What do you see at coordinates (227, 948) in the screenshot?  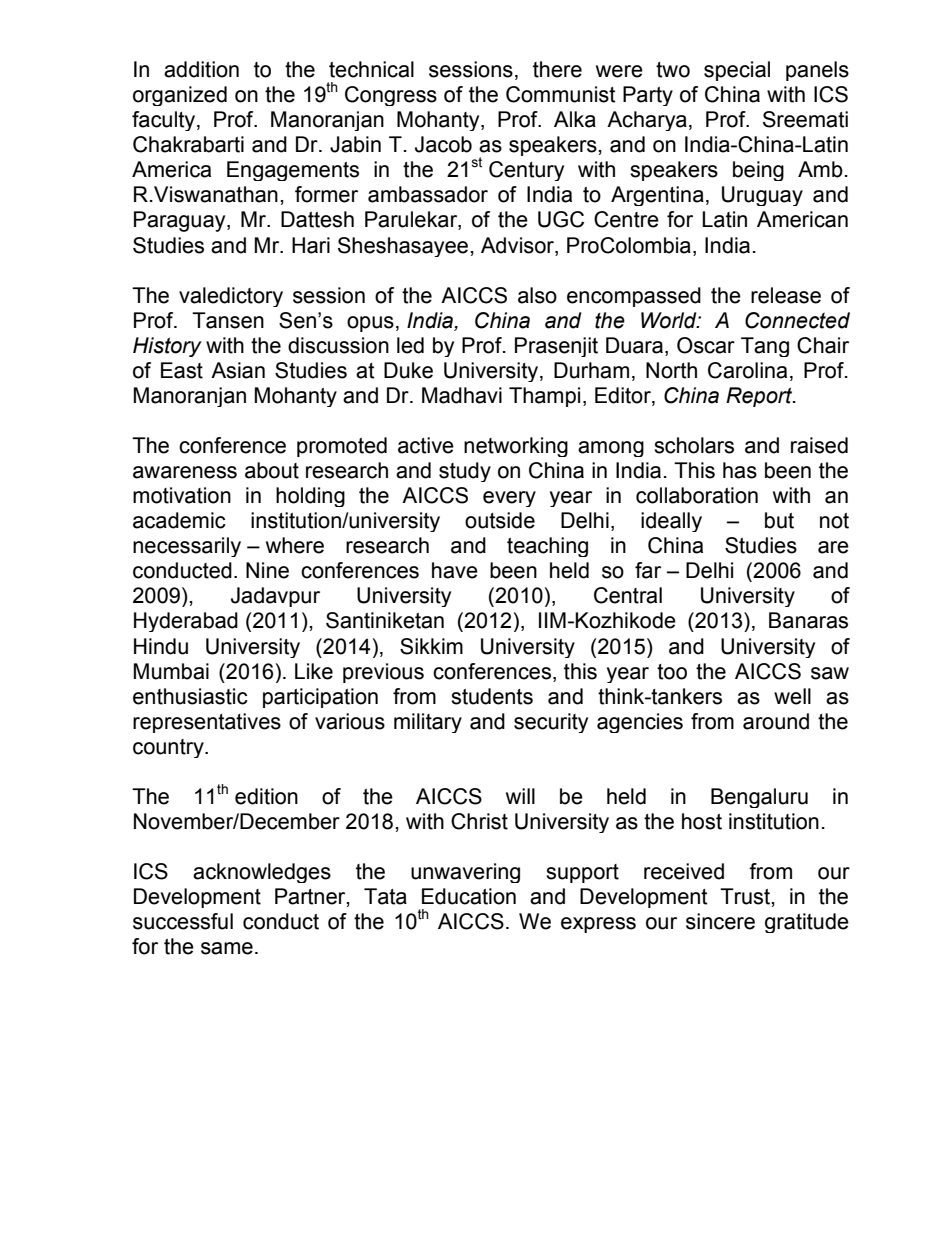 I see `same` at bounding box center [227, 948].
